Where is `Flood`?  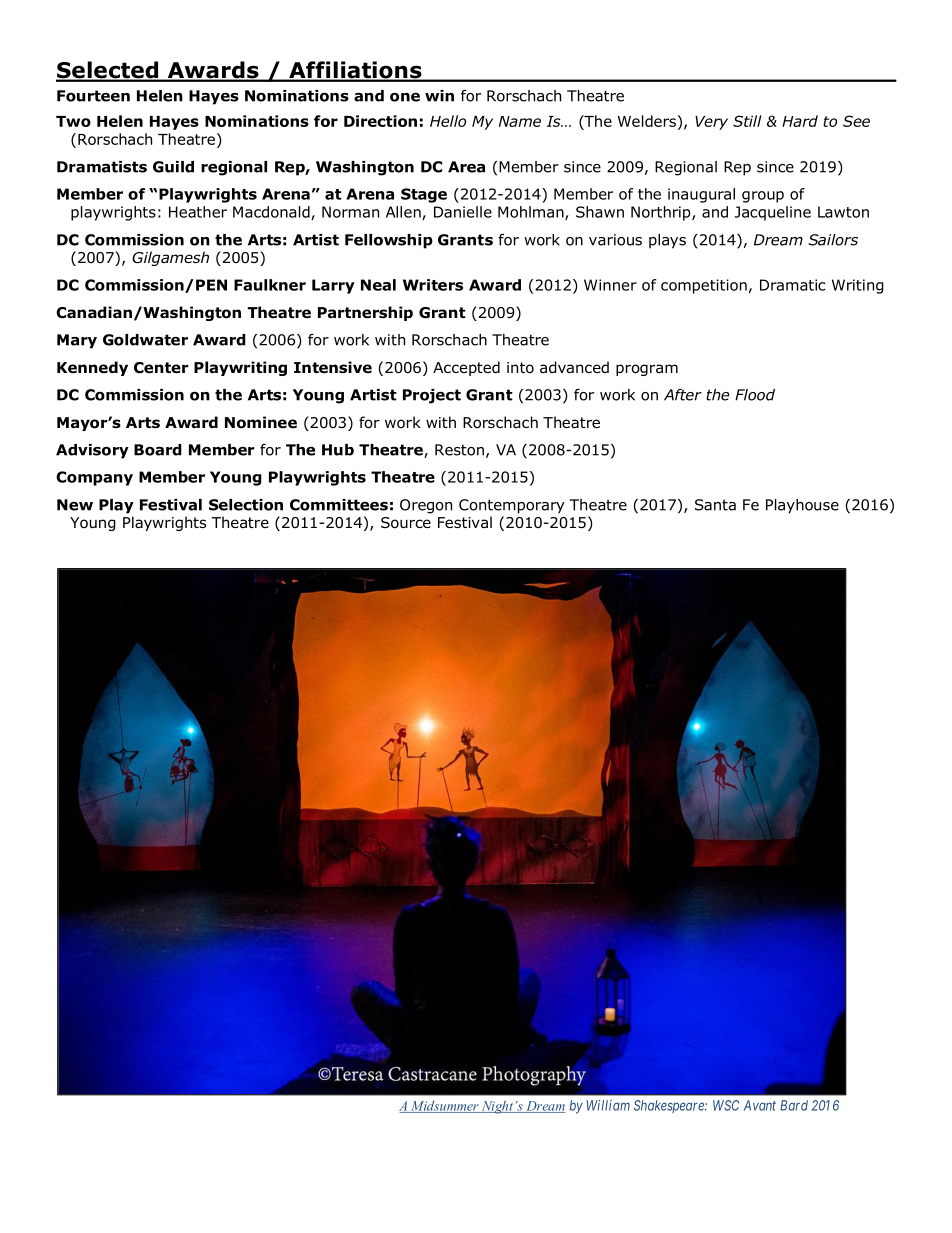
Flood is located at coordinates (755, 395).
